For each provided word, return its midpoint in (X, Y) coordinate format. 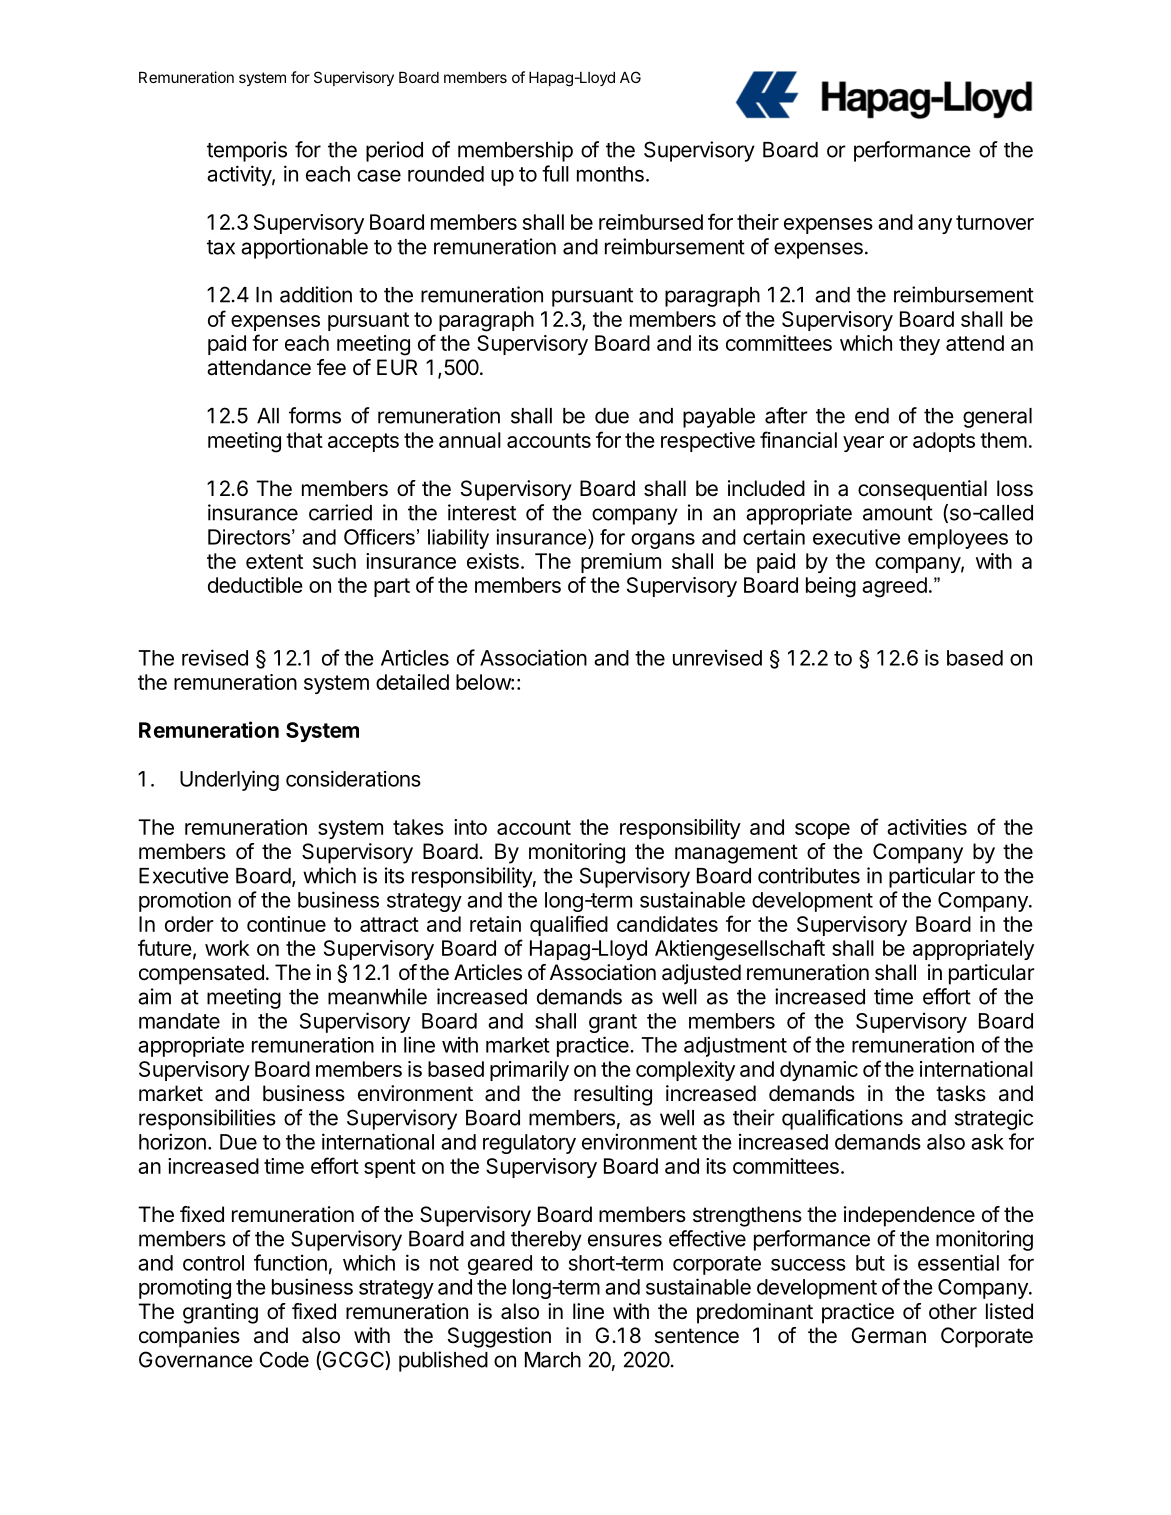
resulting (613, 1095)
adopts (944, 442)
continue (286, 924)
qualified (569, 925)
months (610, 174)
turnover (995, 222)
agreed (894, 587)
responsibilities (207, 1119)
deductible (255, 585)
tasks (961, 1093)
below (484, 682)
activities (927, 827)
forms (315, 415)
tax (221, 247)
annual (470, 440)
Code (284, 1359)
